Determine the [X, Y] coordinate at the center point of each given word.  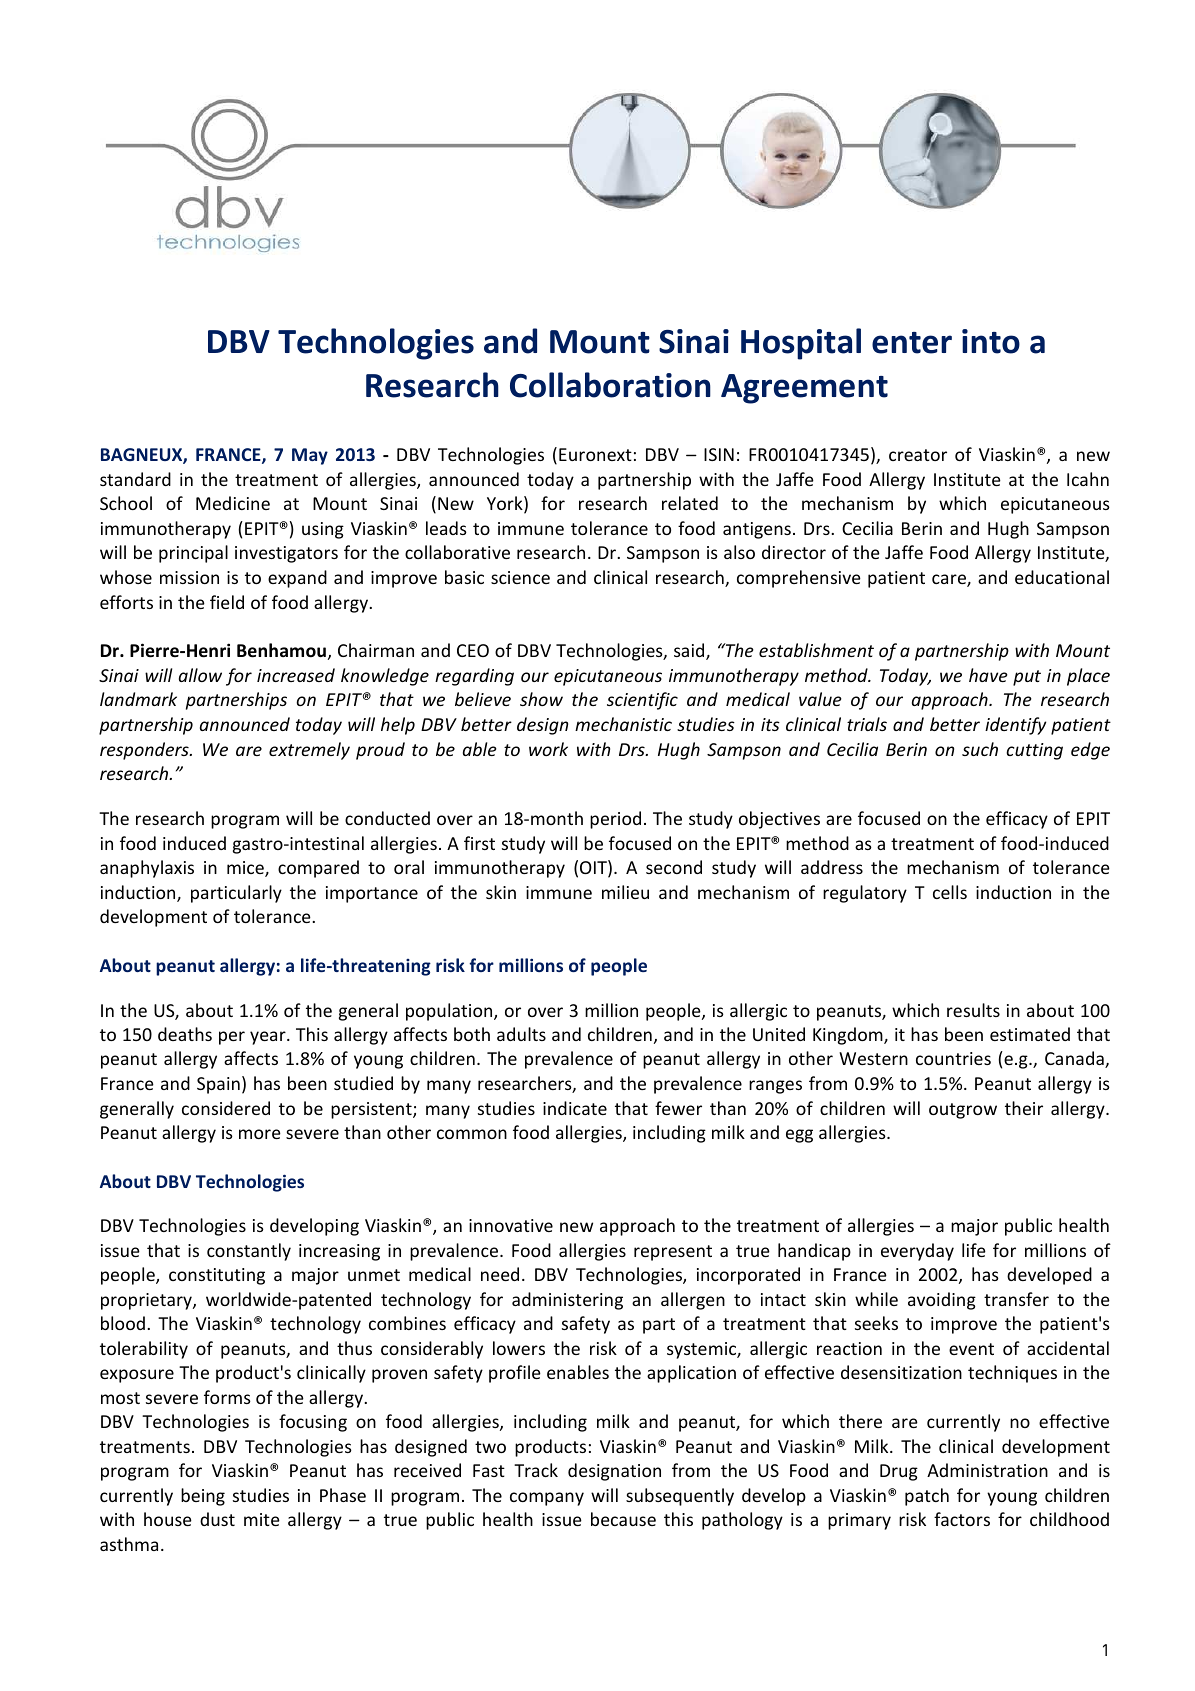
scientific [642, 701]
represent [673, 1253]
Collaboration [610, 385]
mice [246, 869]
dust [217, 1519]
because [623, 1519]
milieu [625, 892]
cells [950, 892]
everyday [917, 1252]
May [310, 456]
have [988, 675]
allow [200, 675]
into [991, 341]
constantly [249, 1252]
